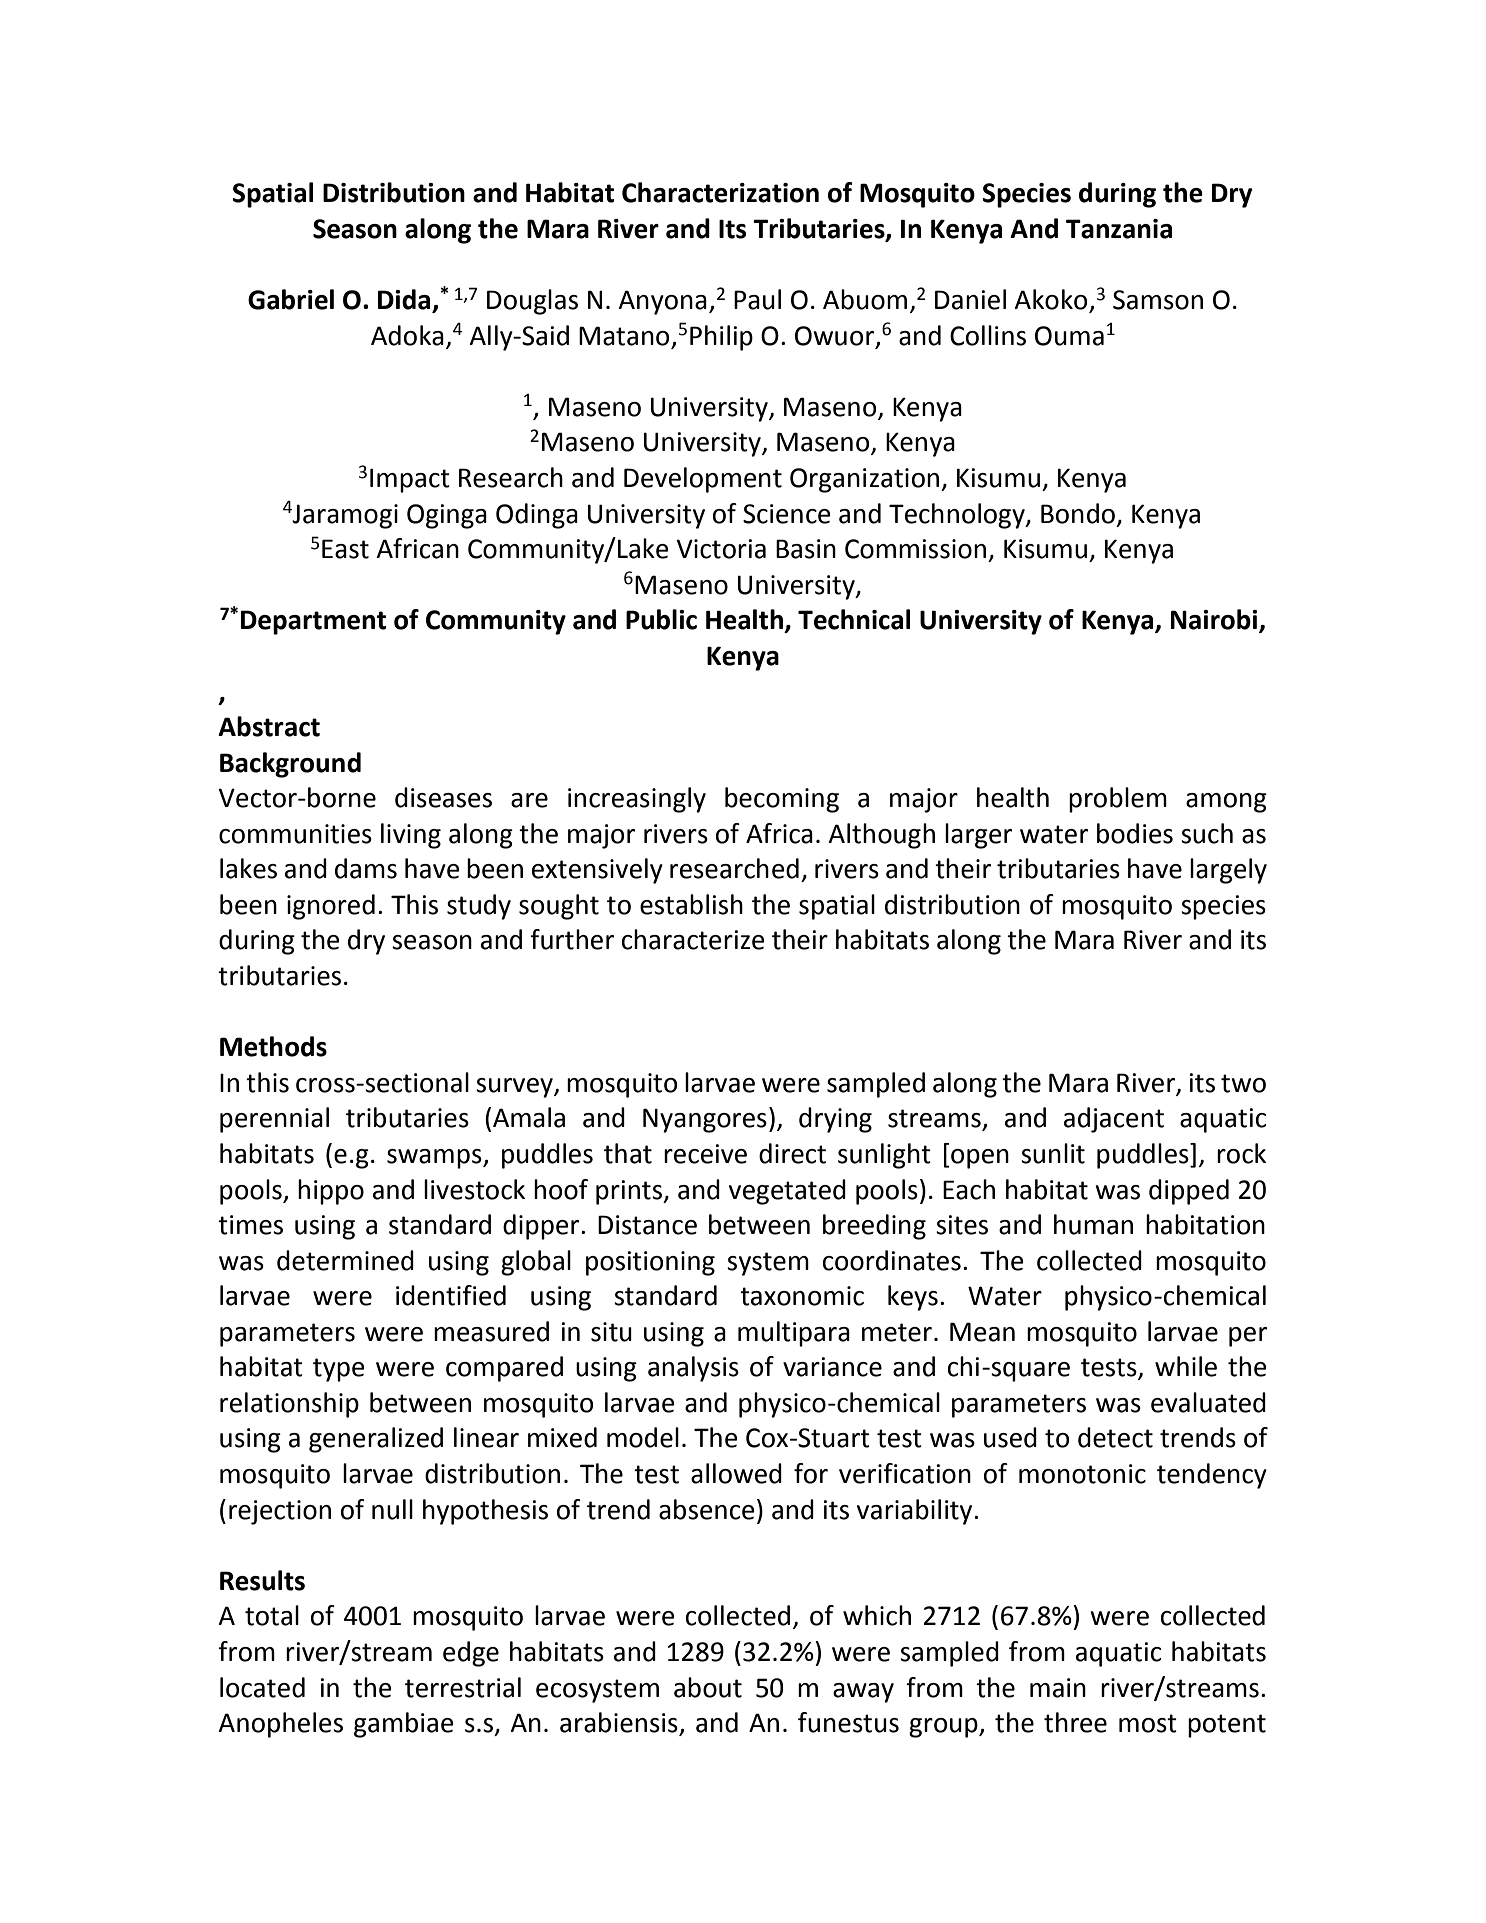 The height and width of the screenshot is (1923, 1486). What do you see at coordinates (1119, 229) in the screenshot?
I see `Tanzania` at bounding box center [1119, 229].
